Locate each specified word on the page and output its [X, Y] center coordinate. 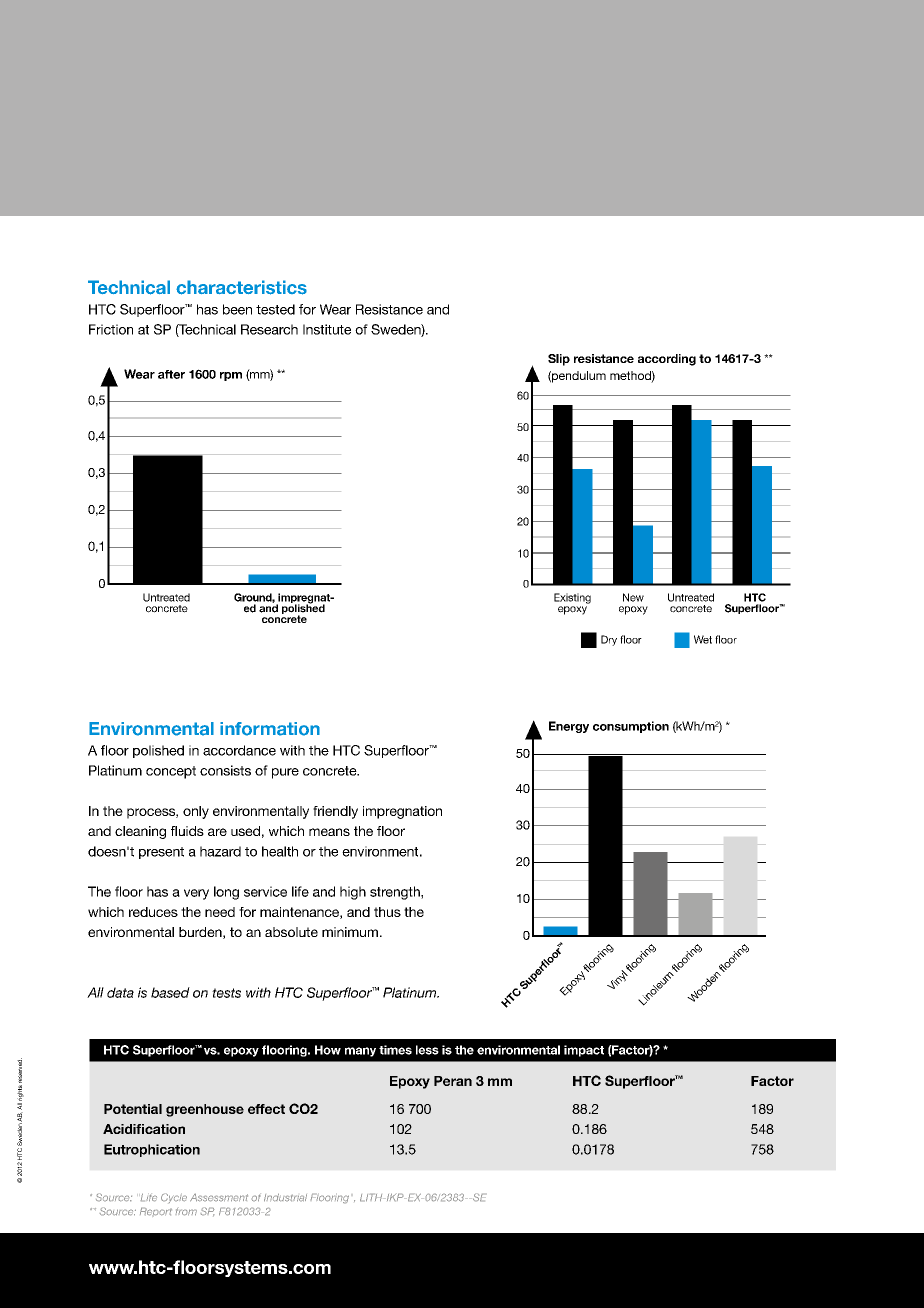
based [170, 992]
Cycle [174, 1198]
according [667, 360]
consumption [631, 727]
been [237, 309]
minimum [350, 932]
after [171, 374]
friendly [335, 812]
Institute [327, 329]
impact [584, 1051]
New [633, 597]
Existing [572, 598]
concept [171, 772]
